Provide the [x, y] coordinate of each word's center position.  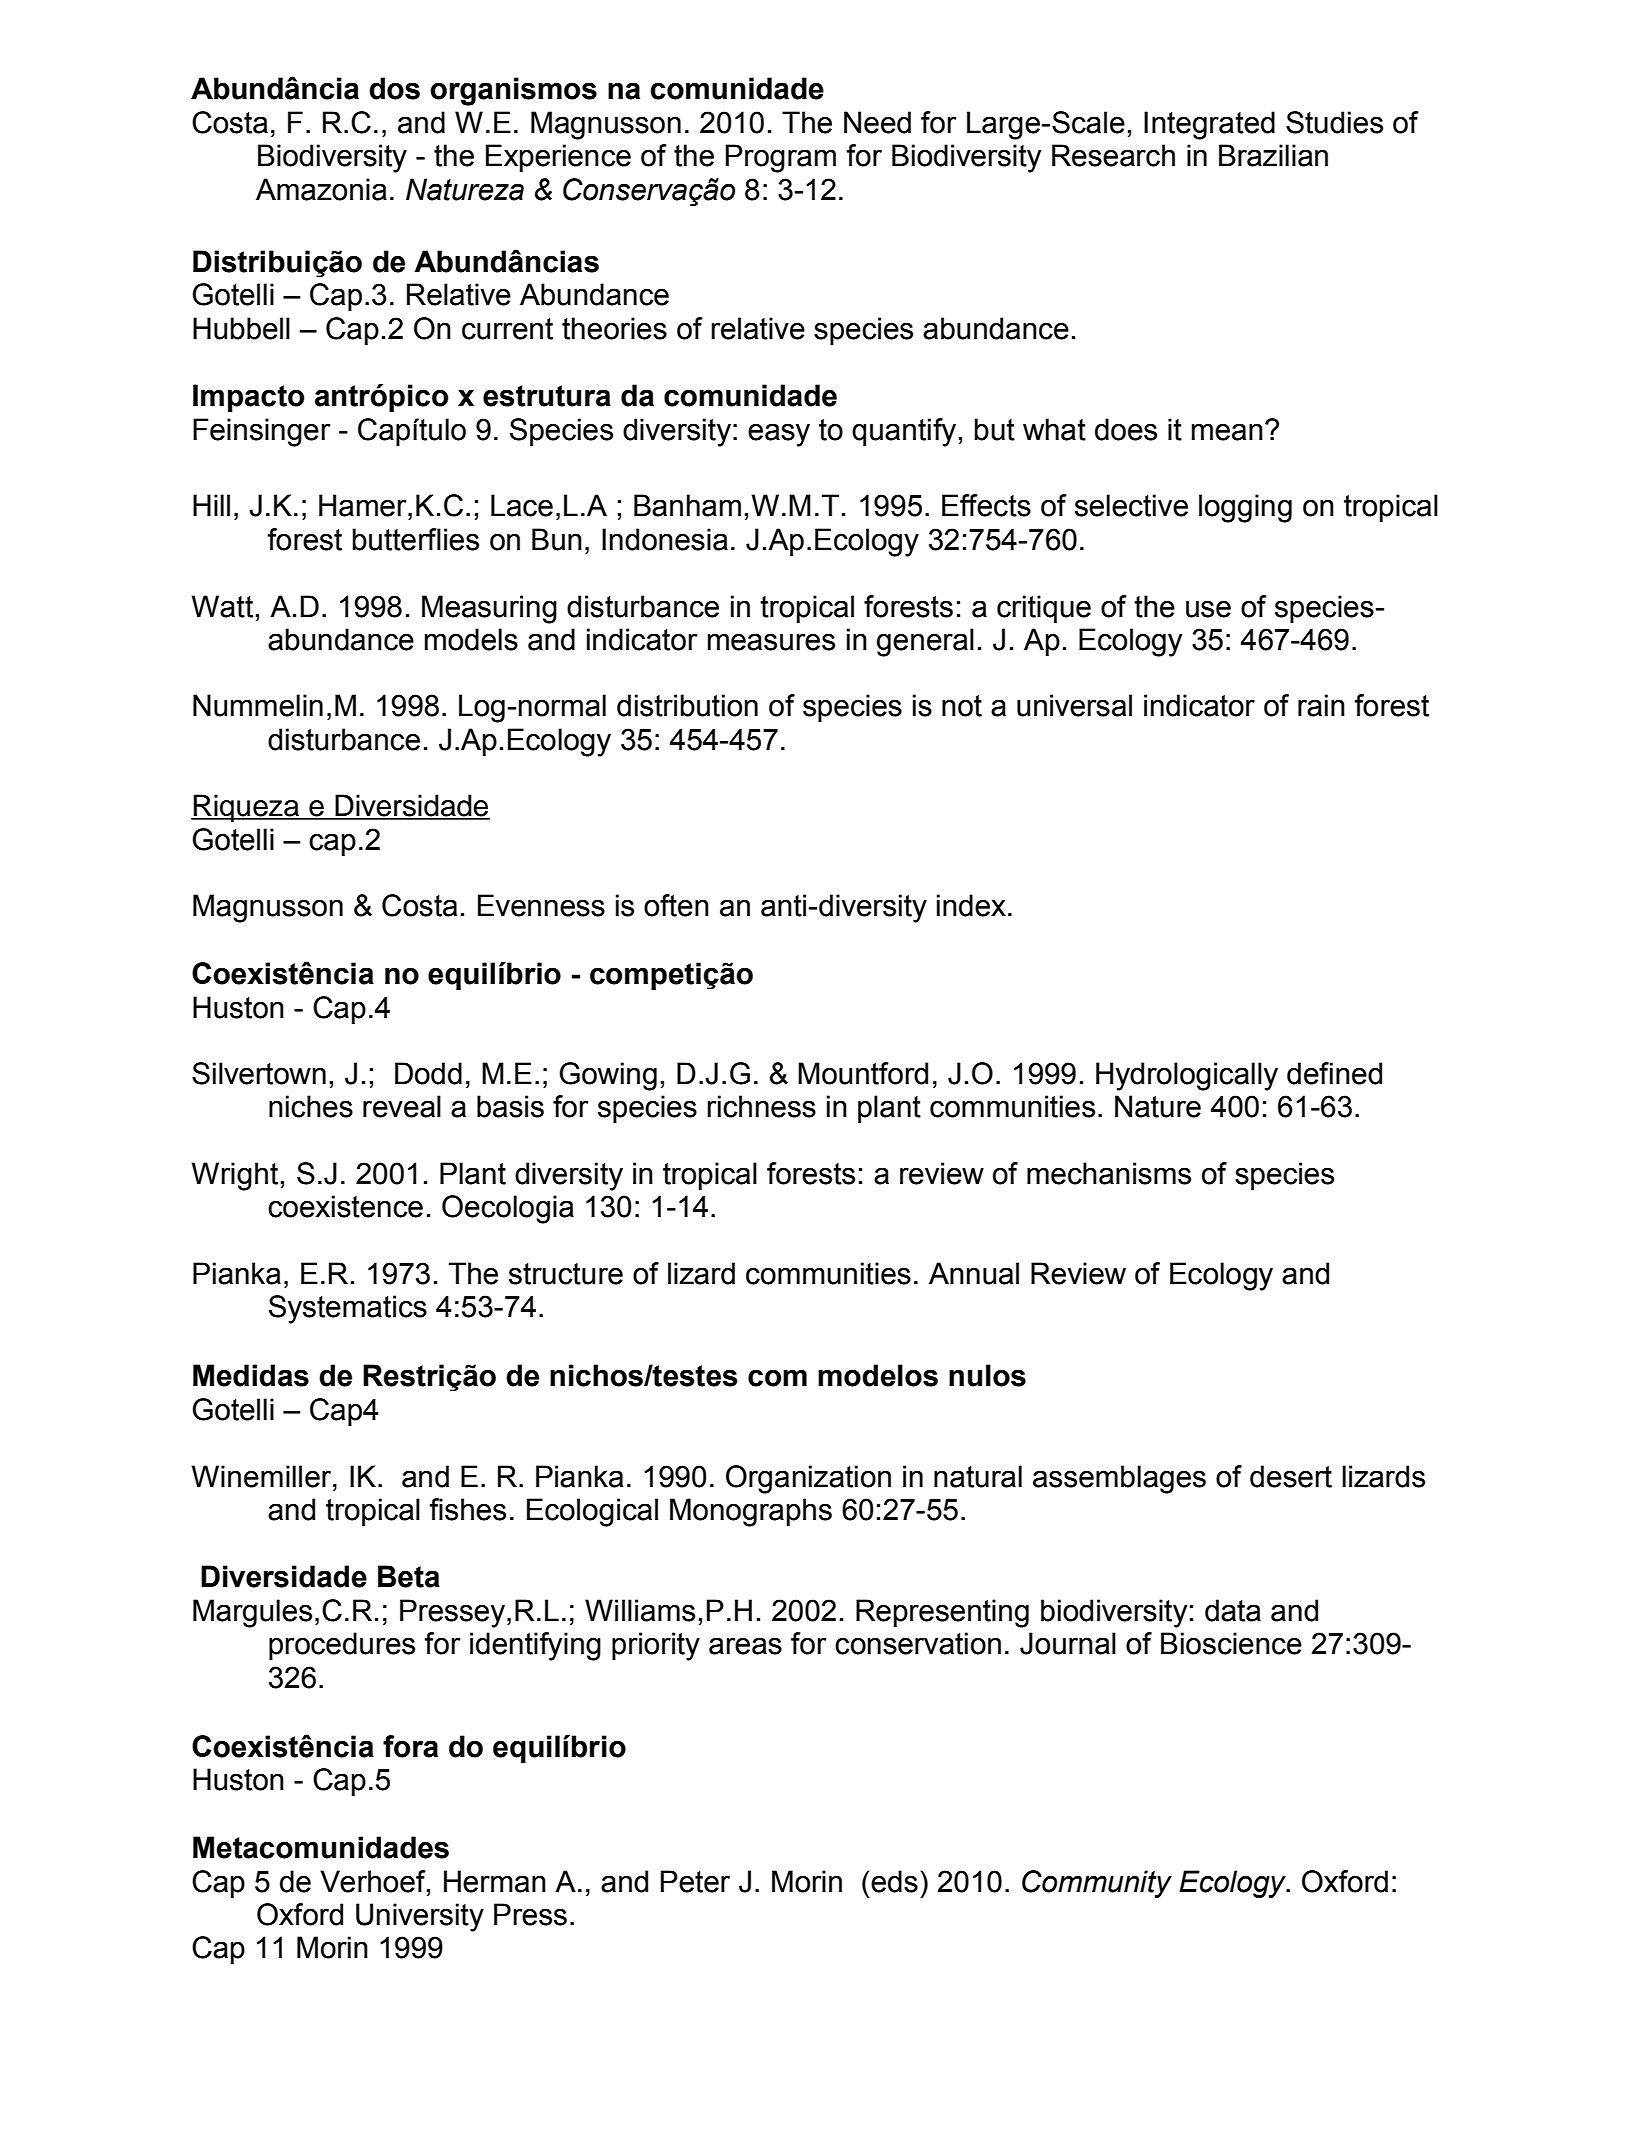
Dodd [428, 1073]
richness [761, 1106]
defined [1334, 1073]
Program [781, 158]
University [420, 1917]
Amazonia [321, 189]
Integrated [1209, 125]
